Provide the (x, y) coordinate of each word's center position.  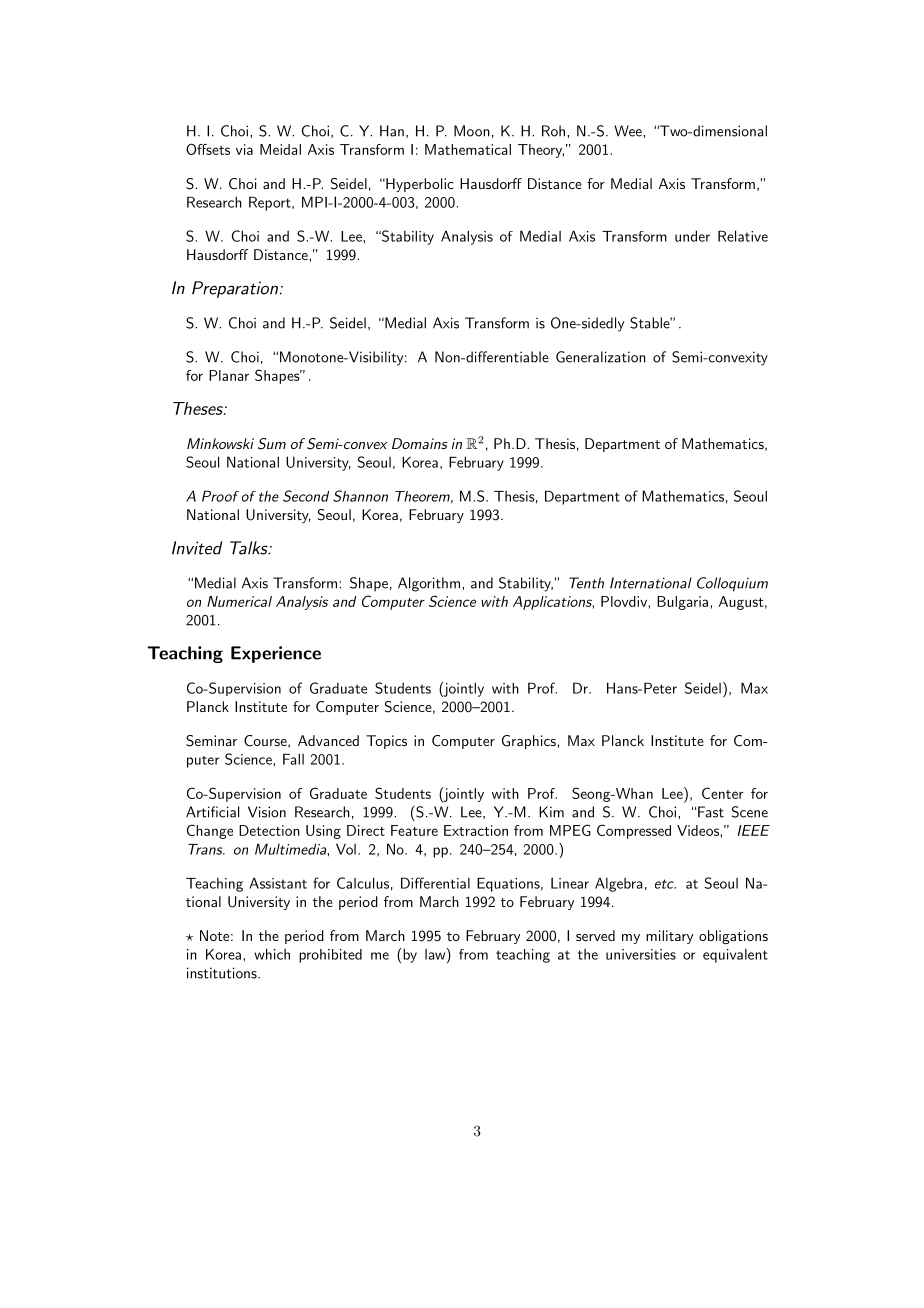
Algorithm (429, 584)
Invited (197, 548)
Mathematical (468, 149)
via (244, 149)
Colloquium (732, 584)
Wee (629, 131)
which (272, 954)
